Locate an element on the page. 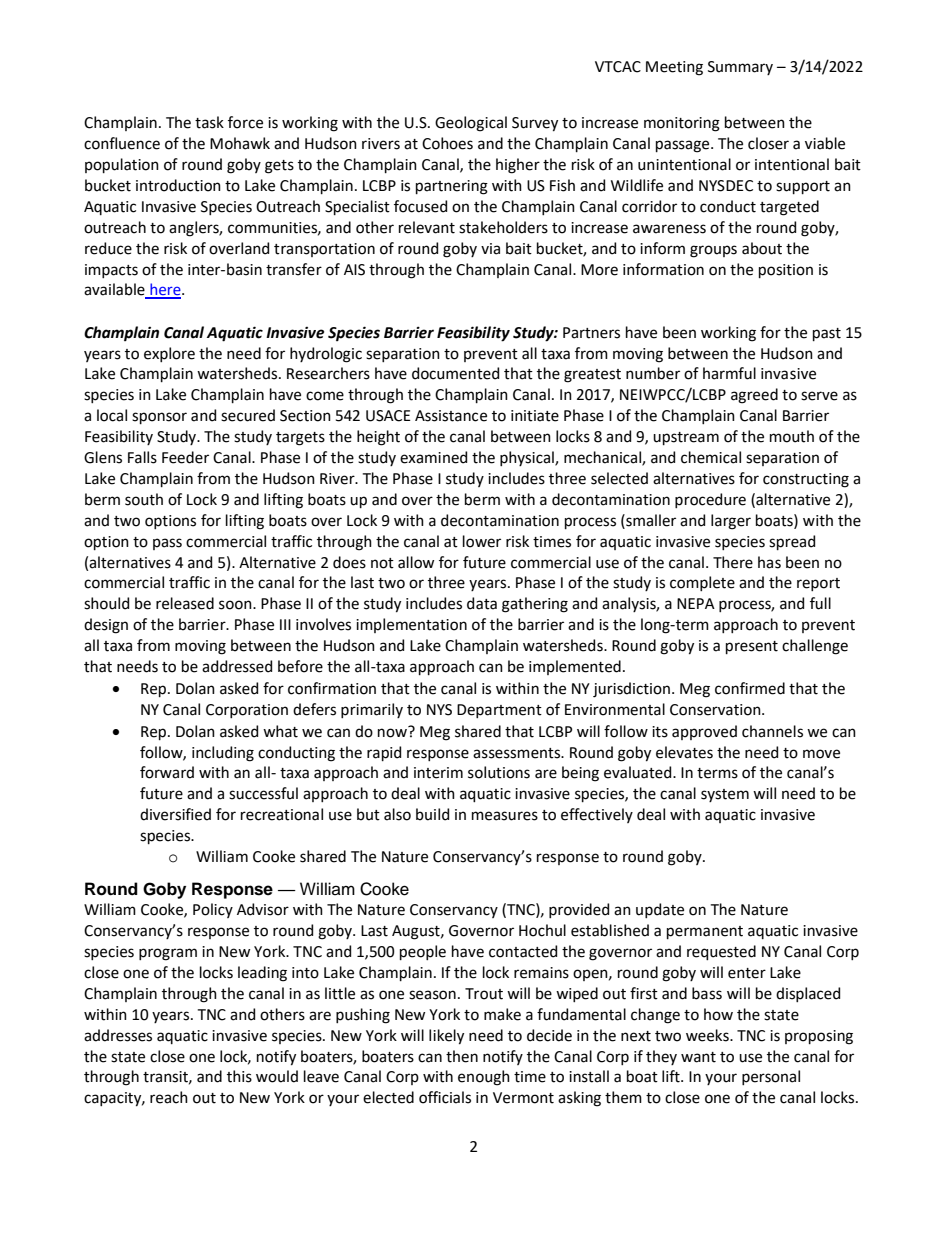 The width and height of the image is (952, 1233). task is located at coordinates (209, 122).
